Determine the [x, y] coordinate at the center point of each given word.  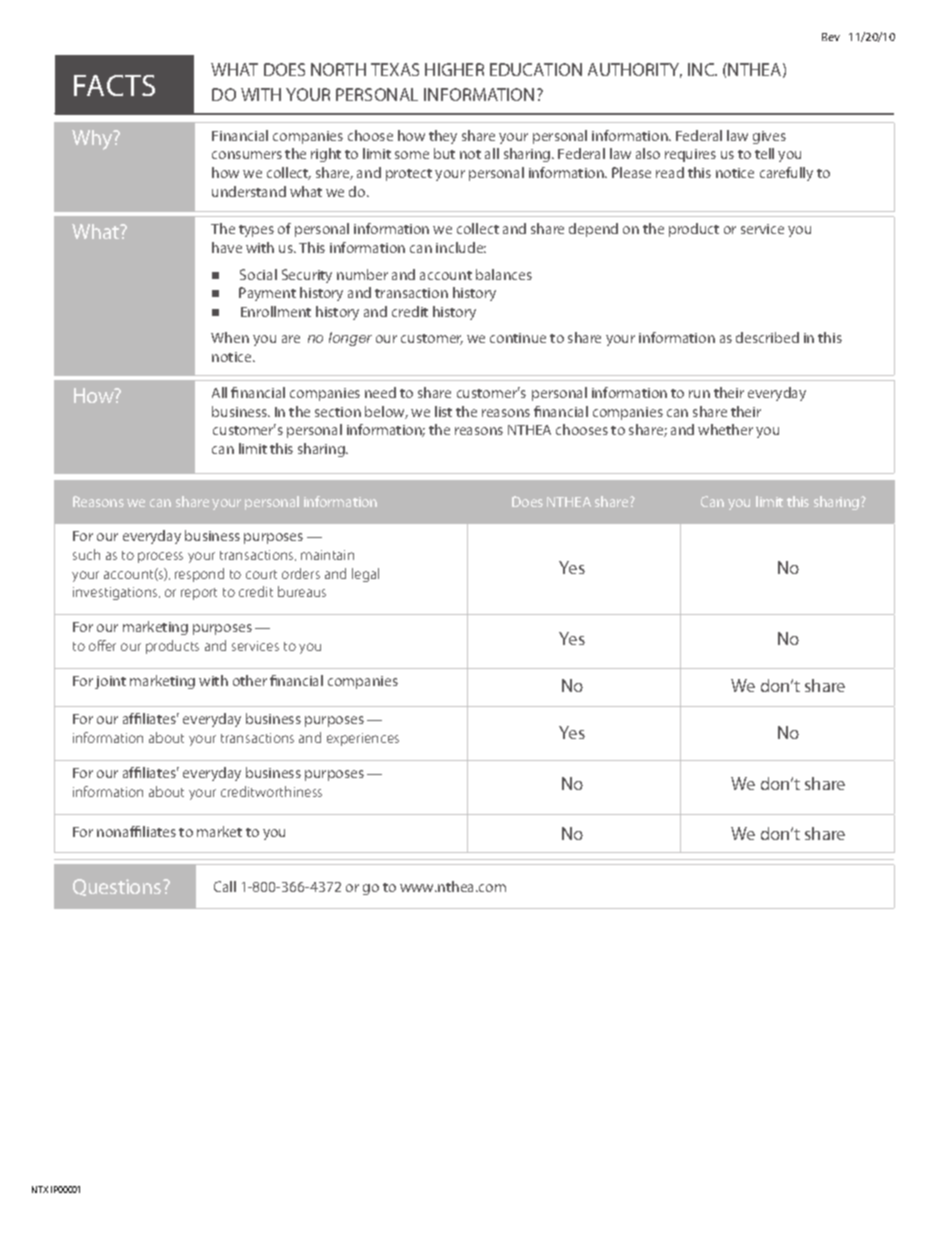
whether [725, 429]
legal [365, 575]
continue [518, 338]
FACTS [114, 85]
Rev [831, 37]
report [199, 594]
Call [225, 886]
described [767, 337]
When [230, 337]
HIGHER [454, 69]
